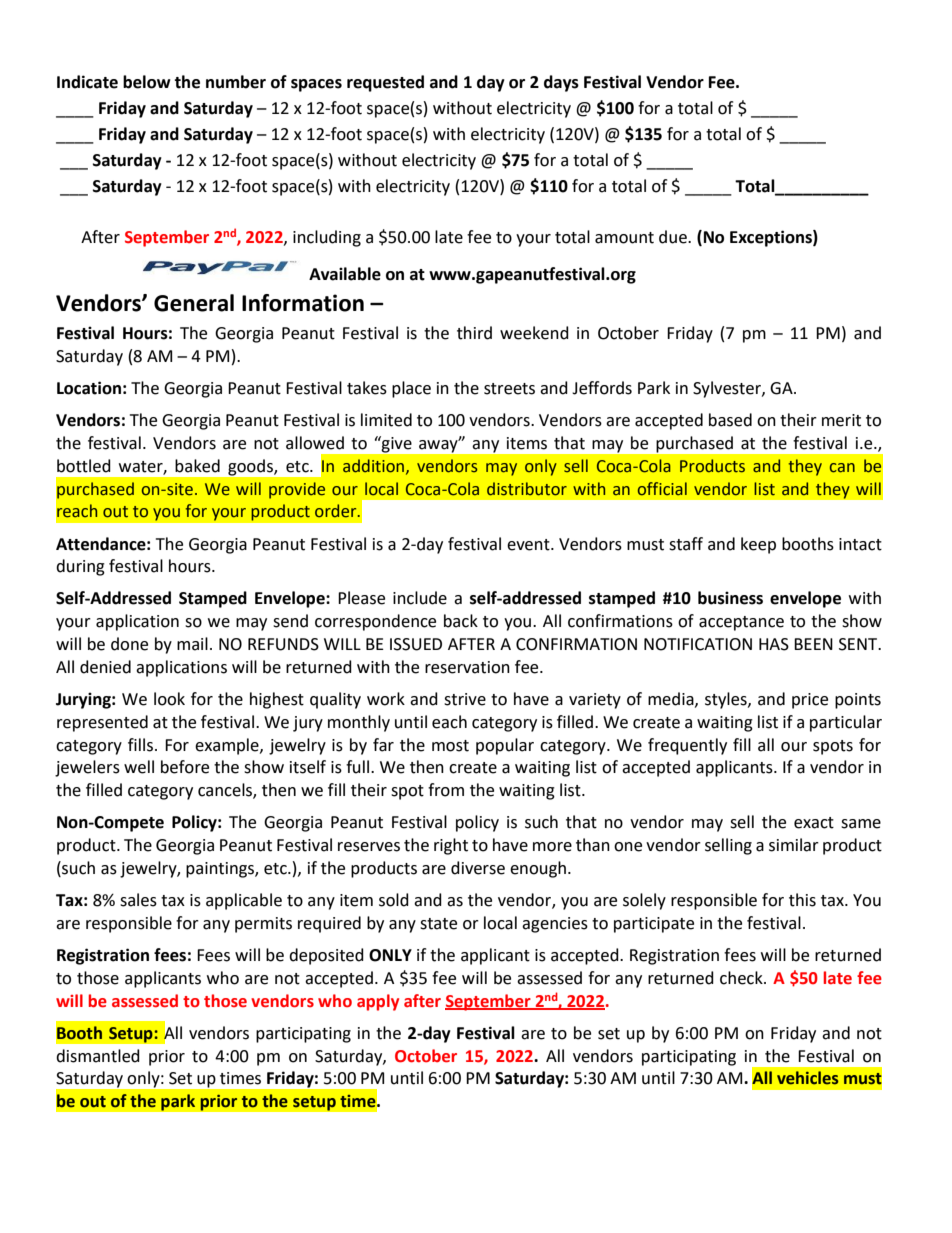 This screenshot has height=1233, width=952. Describe the element at coordinates (147, 82) in the screenshot. I see `below` at that location.
